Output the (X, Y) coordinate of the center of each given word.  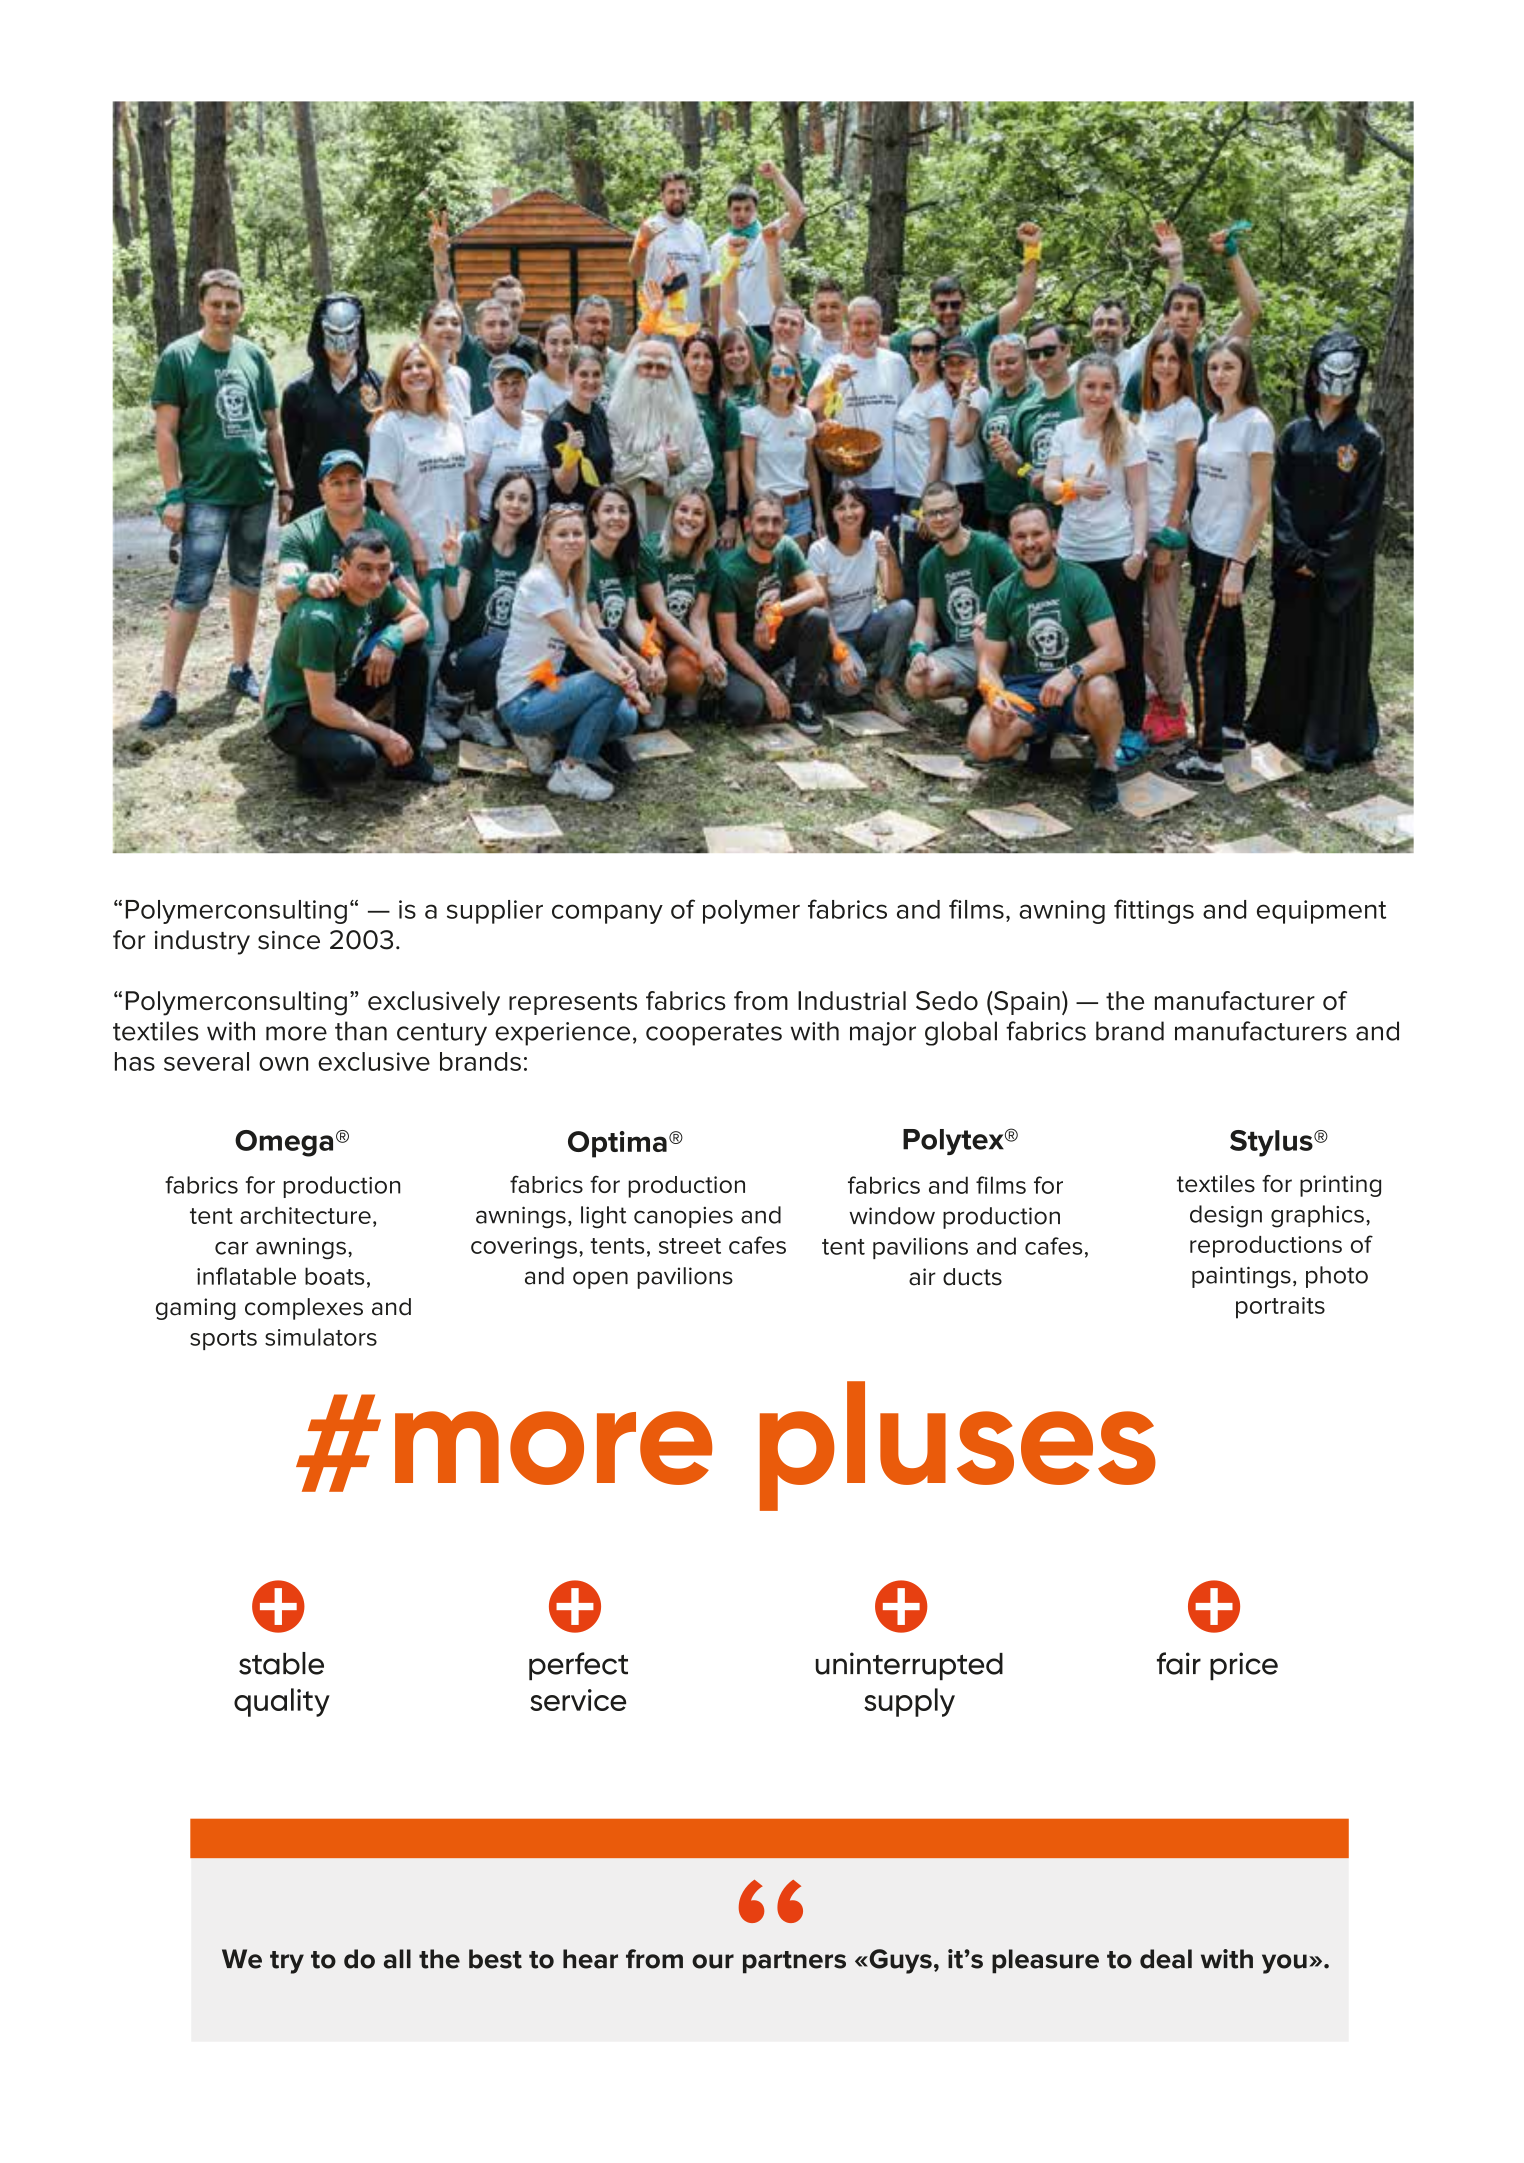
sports (223, 1340)
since (289, 940)
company (607, 914)
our (713, 1961)
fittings (1154, 911)
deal (1166, 1959)
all (397, 1959)
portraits (1280, 1308)
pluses (958, 1446)
